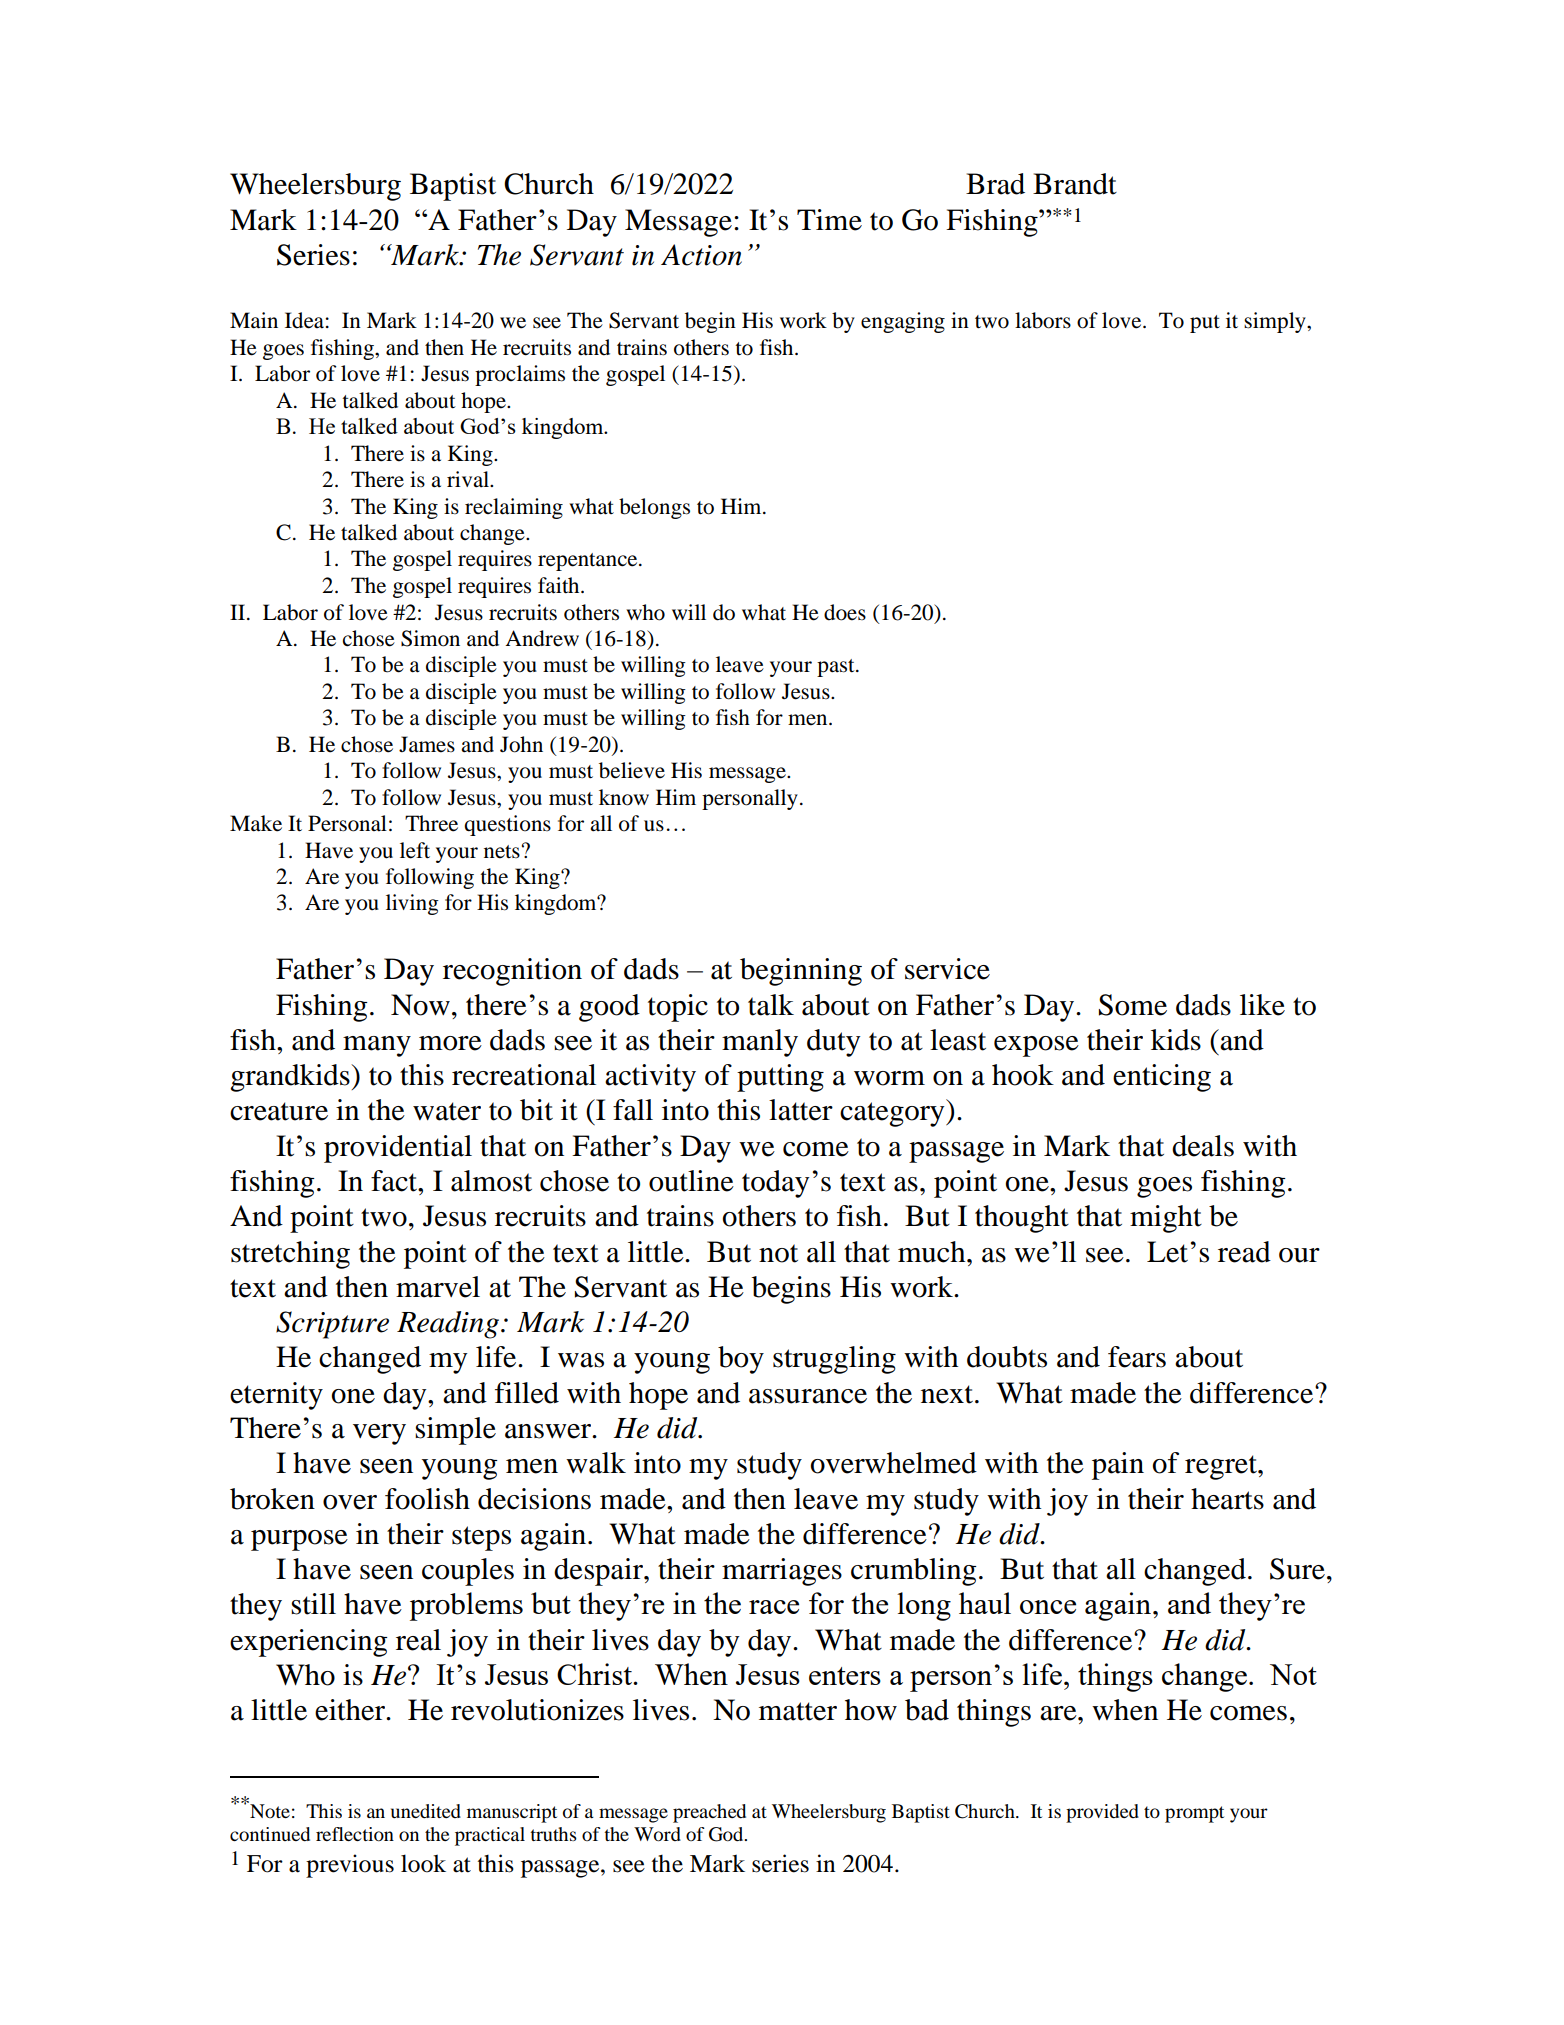  What do you see at coordinates (709, 1813) in the document?
I see `preached` at bounding box center [709, 1813].
